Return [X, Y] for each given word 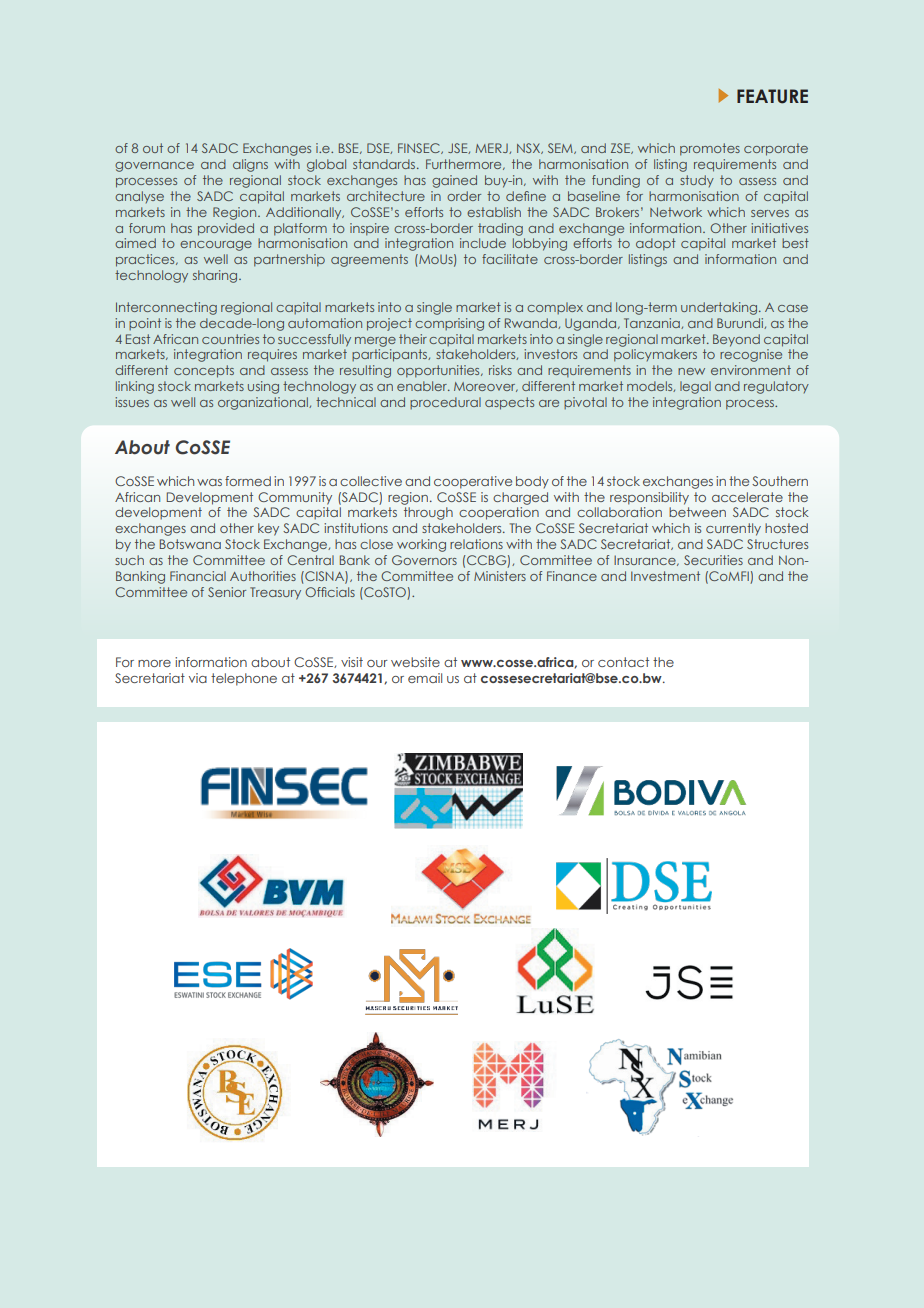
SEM [561, 148]
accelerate [747, 497]
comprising [449, 324]
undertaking [720, 308]
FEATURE [772, 96]
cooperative [473, 482]
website [415, 662]
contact [623, 662]
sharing [216, 276]
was [209, 482]
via [198, 678]
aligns [250, 165]
